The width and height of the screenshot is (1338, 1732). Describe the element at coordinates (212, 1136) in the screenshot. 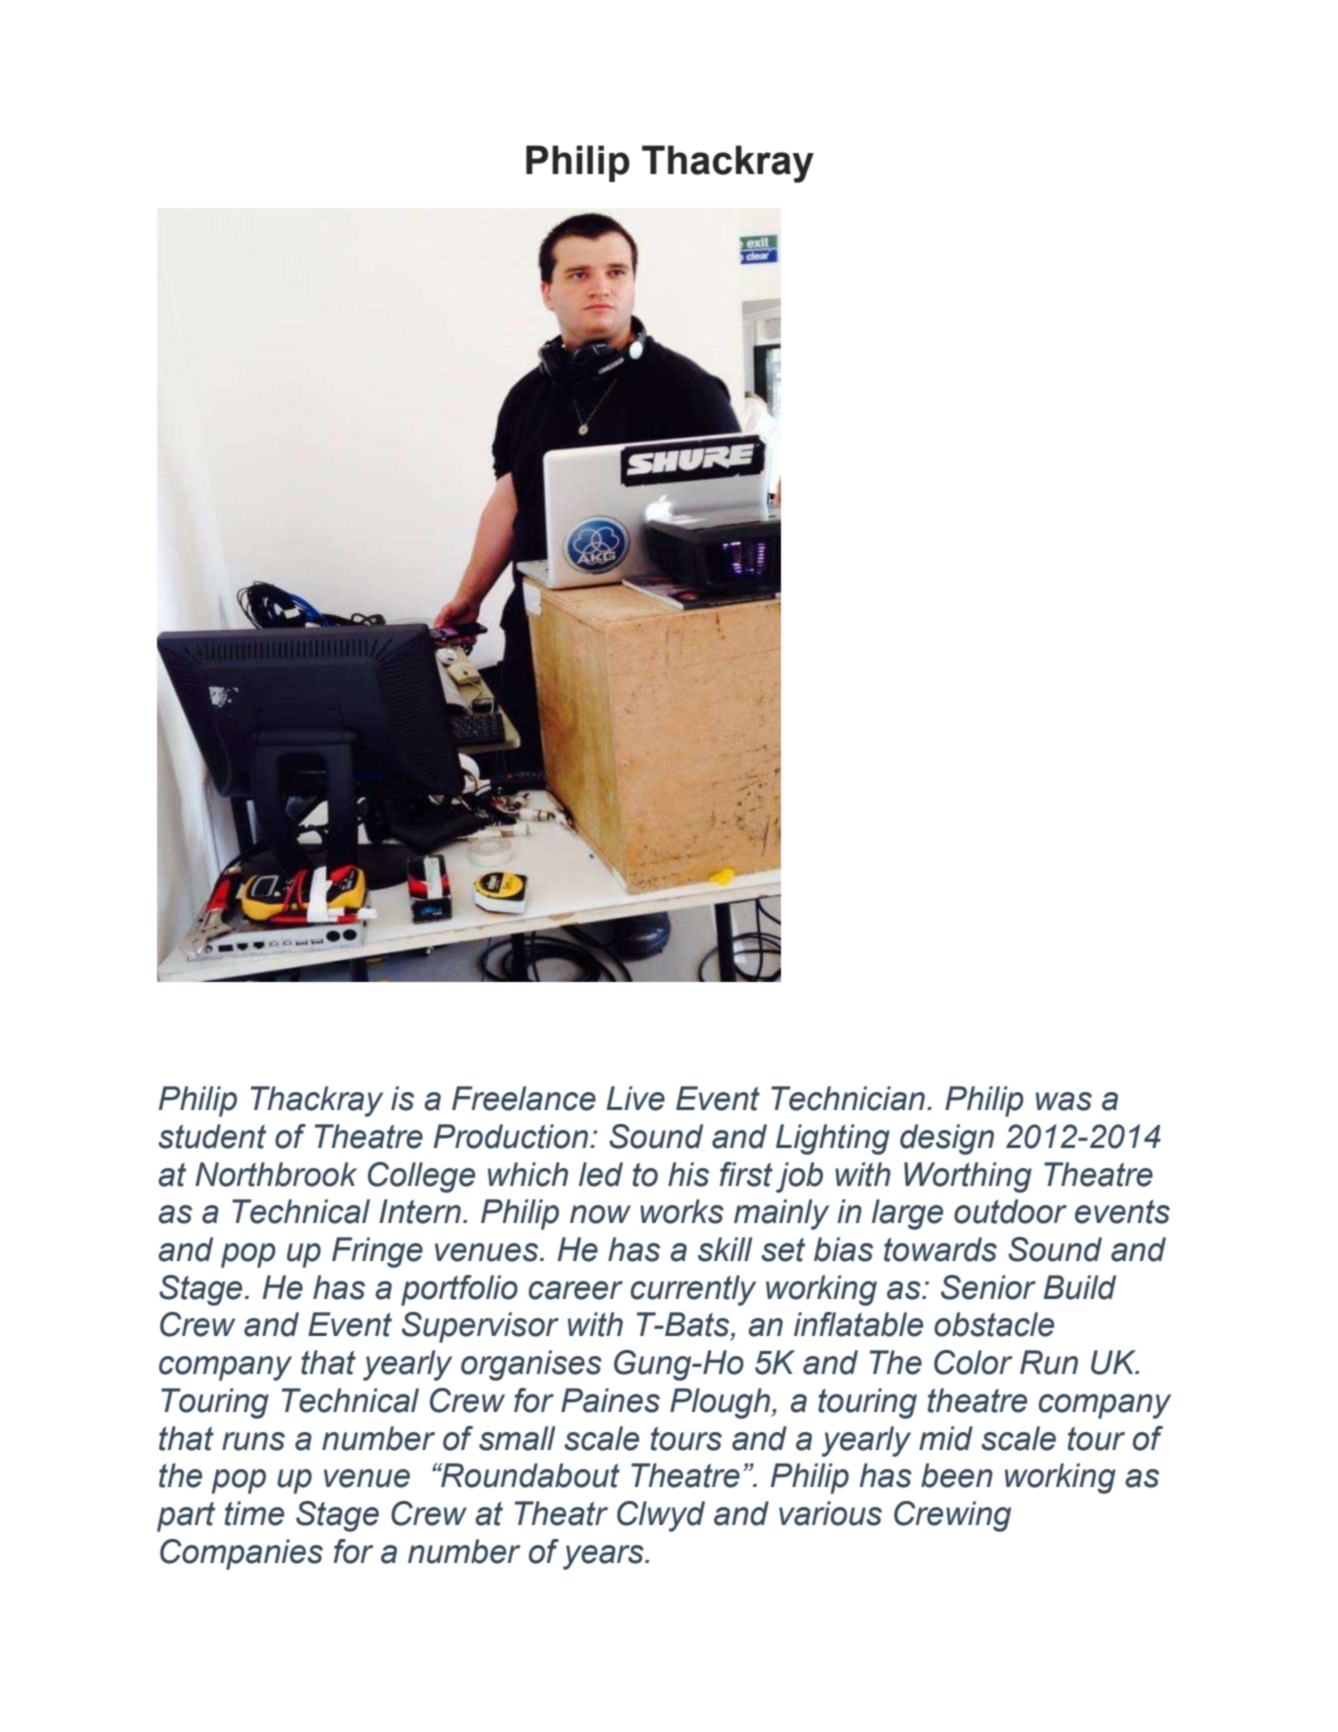

I see `student` at that location.
